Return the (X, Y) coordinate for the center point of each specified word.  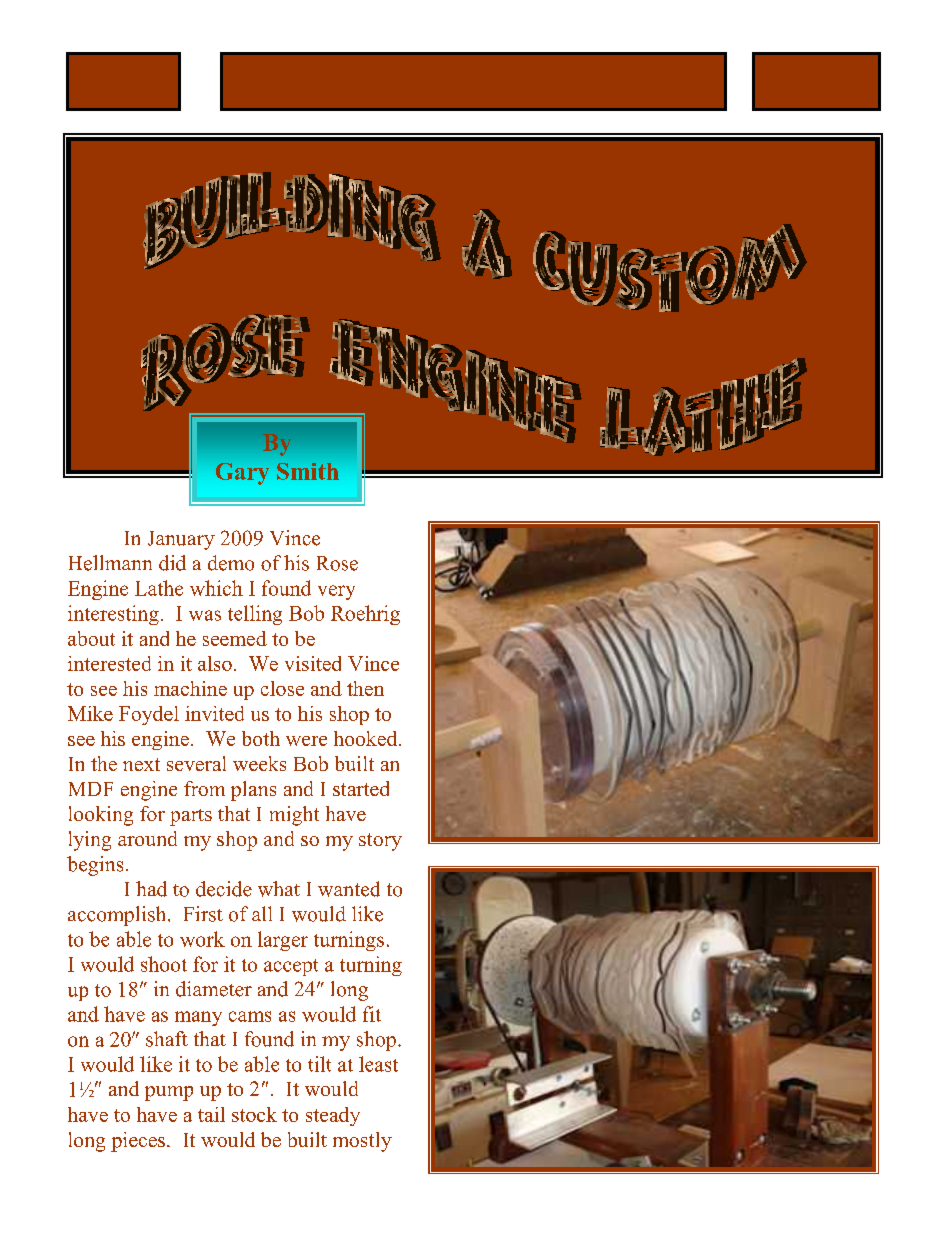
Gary (242, 474)
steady (333, 1116)
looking (101, 816)
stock (254, 1114)
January (181, 540)
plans (253, 791)
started (361, 788)
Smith (308, 471)
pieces (138, 1142)
